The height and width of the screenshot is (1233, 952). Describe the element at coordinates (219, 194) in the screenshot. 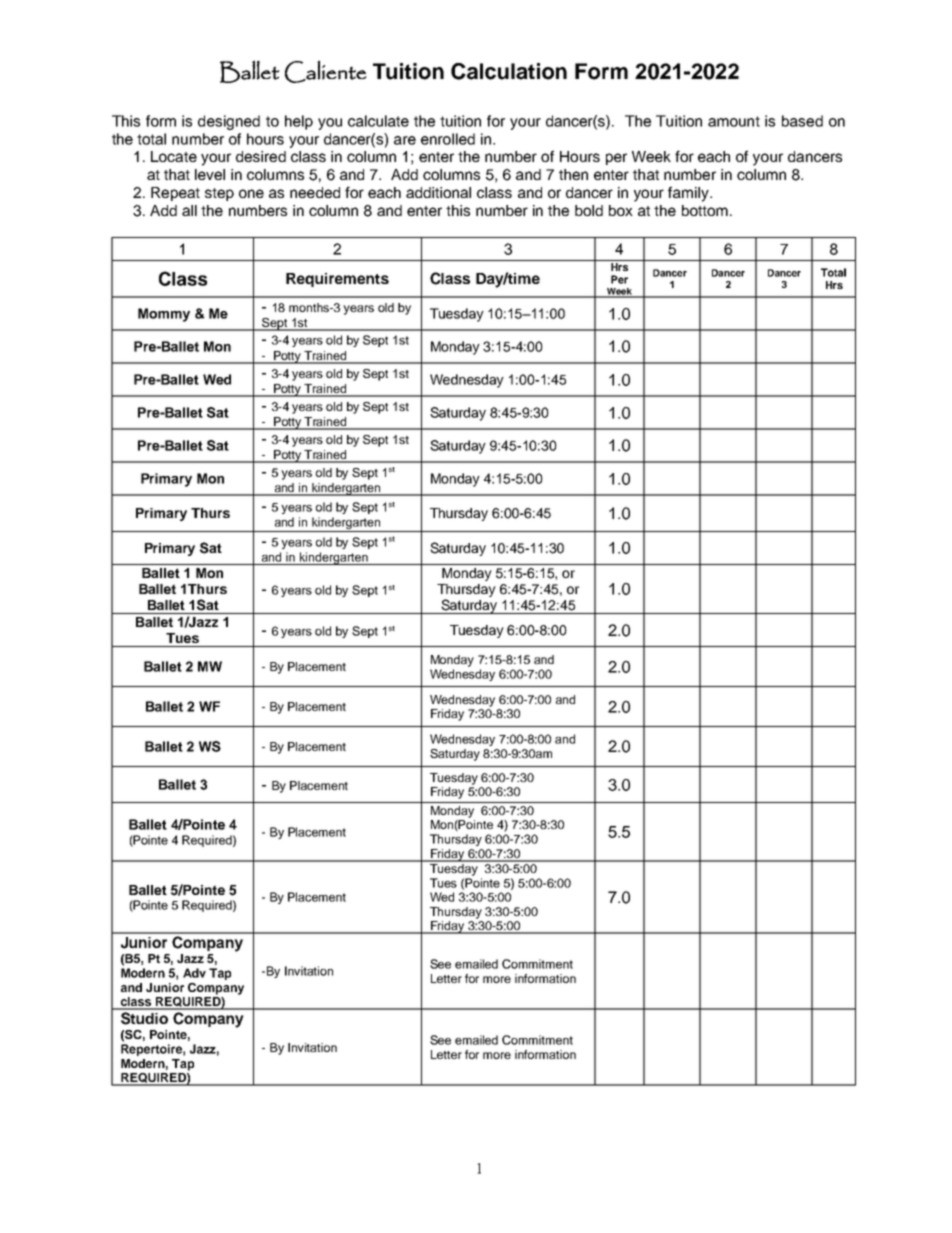

I see `step` at that location.
